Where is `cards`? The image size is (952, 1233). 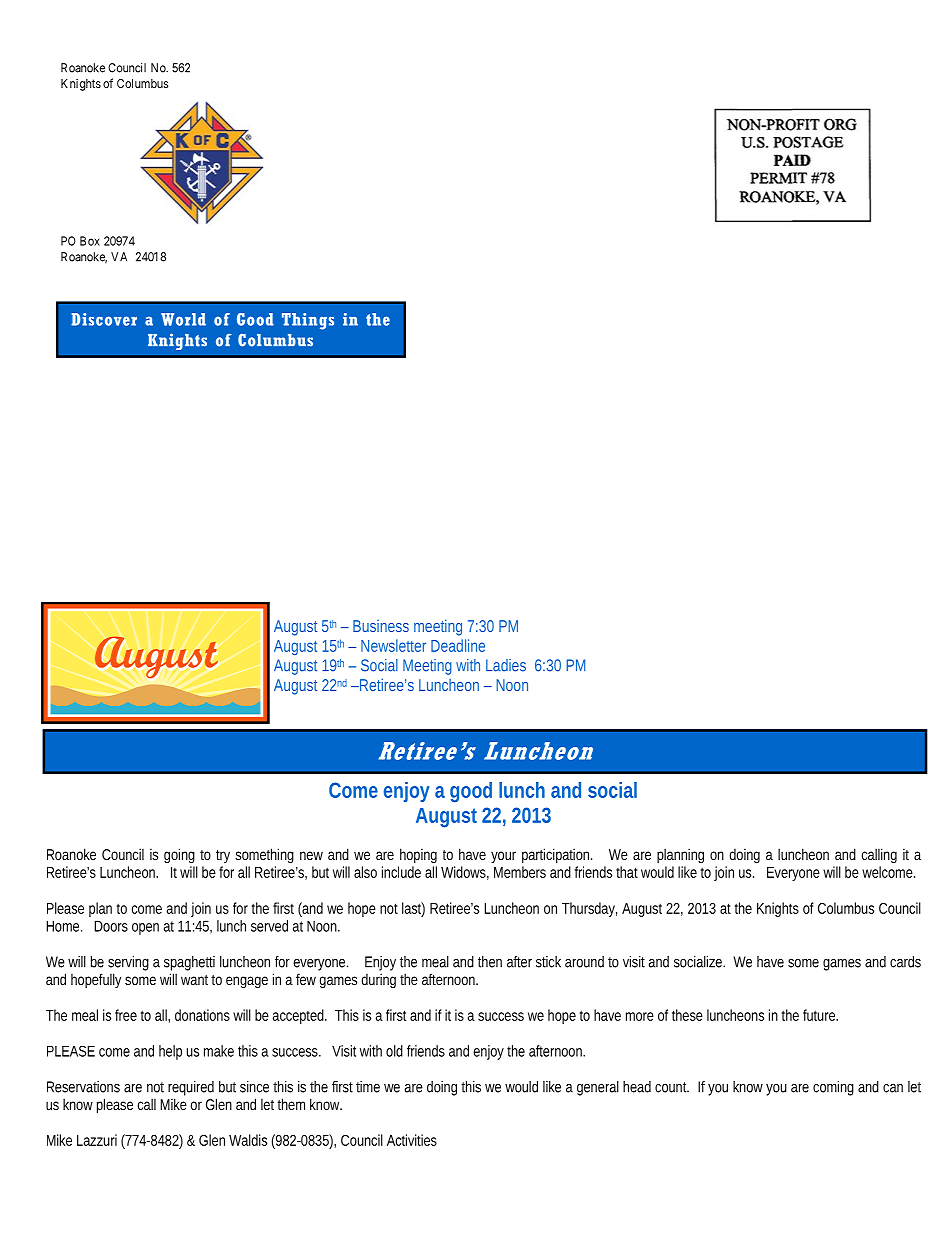 cards is located at coordinates (905, 962).
